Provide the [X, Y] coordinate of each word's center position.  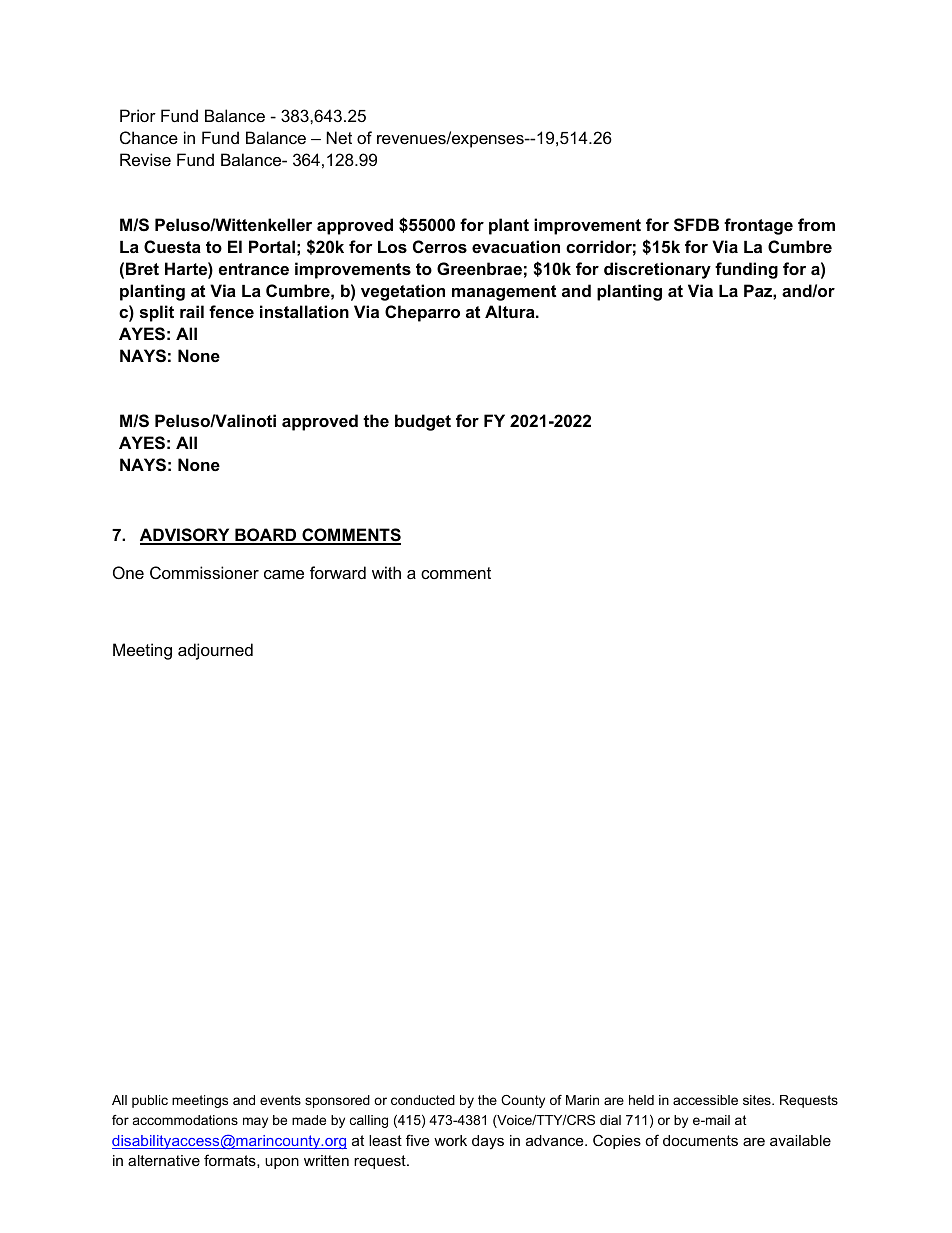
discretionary [657, 270]
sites [758, 1100]
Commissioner [204, 572]
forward [338, 572]
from [816, 224]
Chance [149, 137]
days [488, 1142]
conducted [423, 1100]
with [386, 572]
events [280, 1100]
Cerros [440, 246]
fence [231, 311]
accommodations [185, 1120]
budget [423, 422]
